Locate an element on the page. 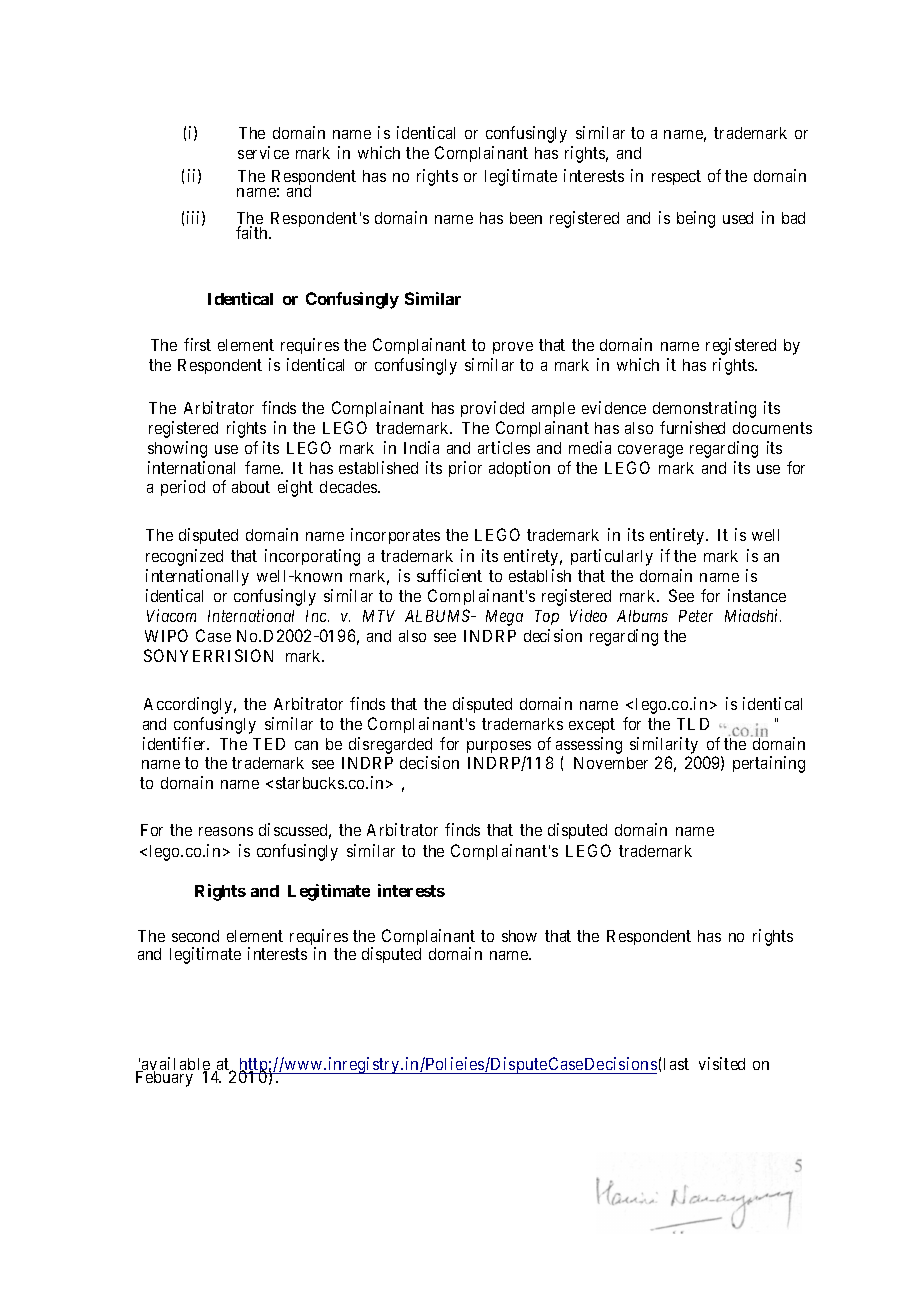 Image resolution: width=924 pixels, height=1307 pixels. first is located at coordinates (197, 344).
